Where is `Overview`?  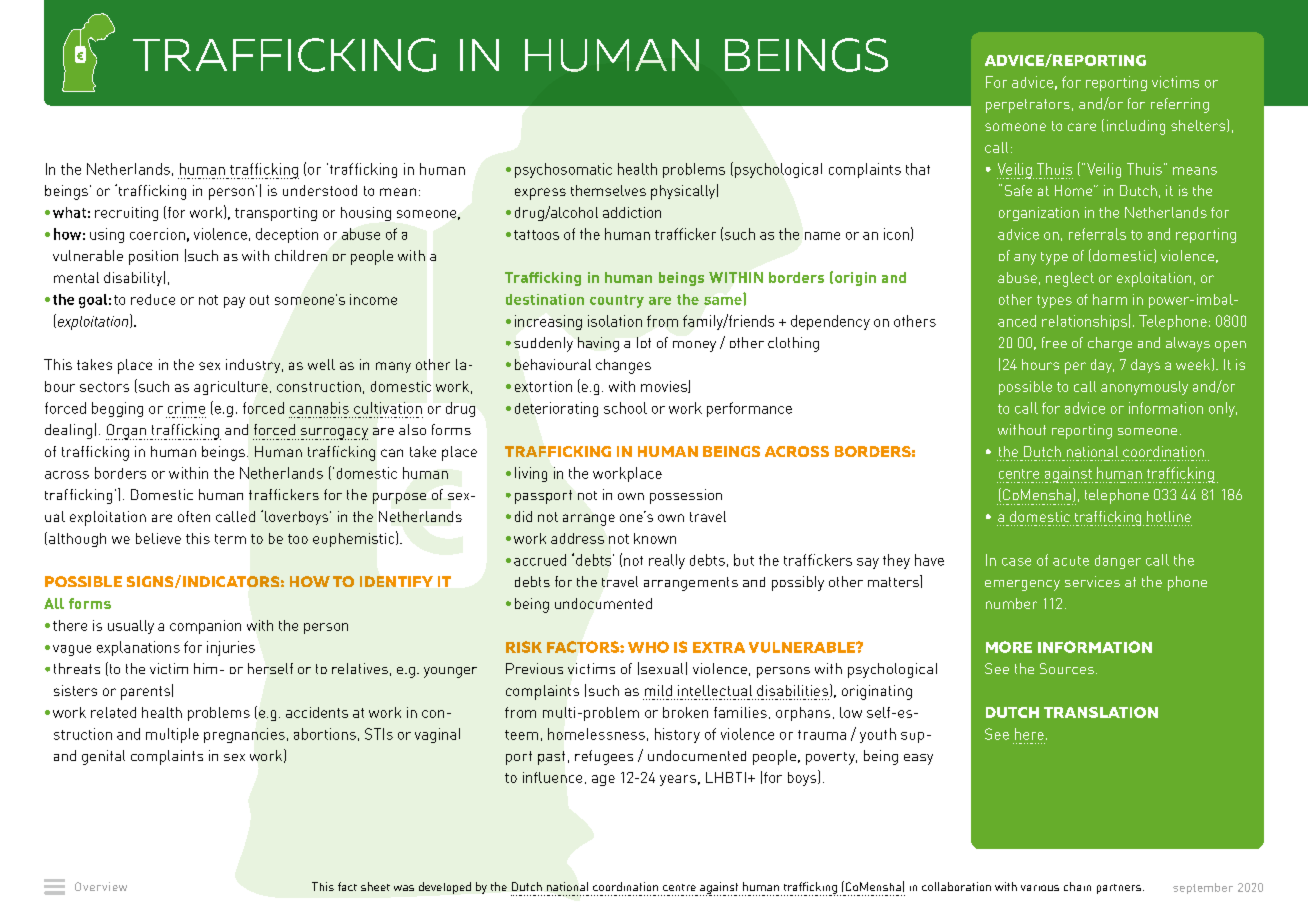
Overview is located at coordinates (101, 886).
